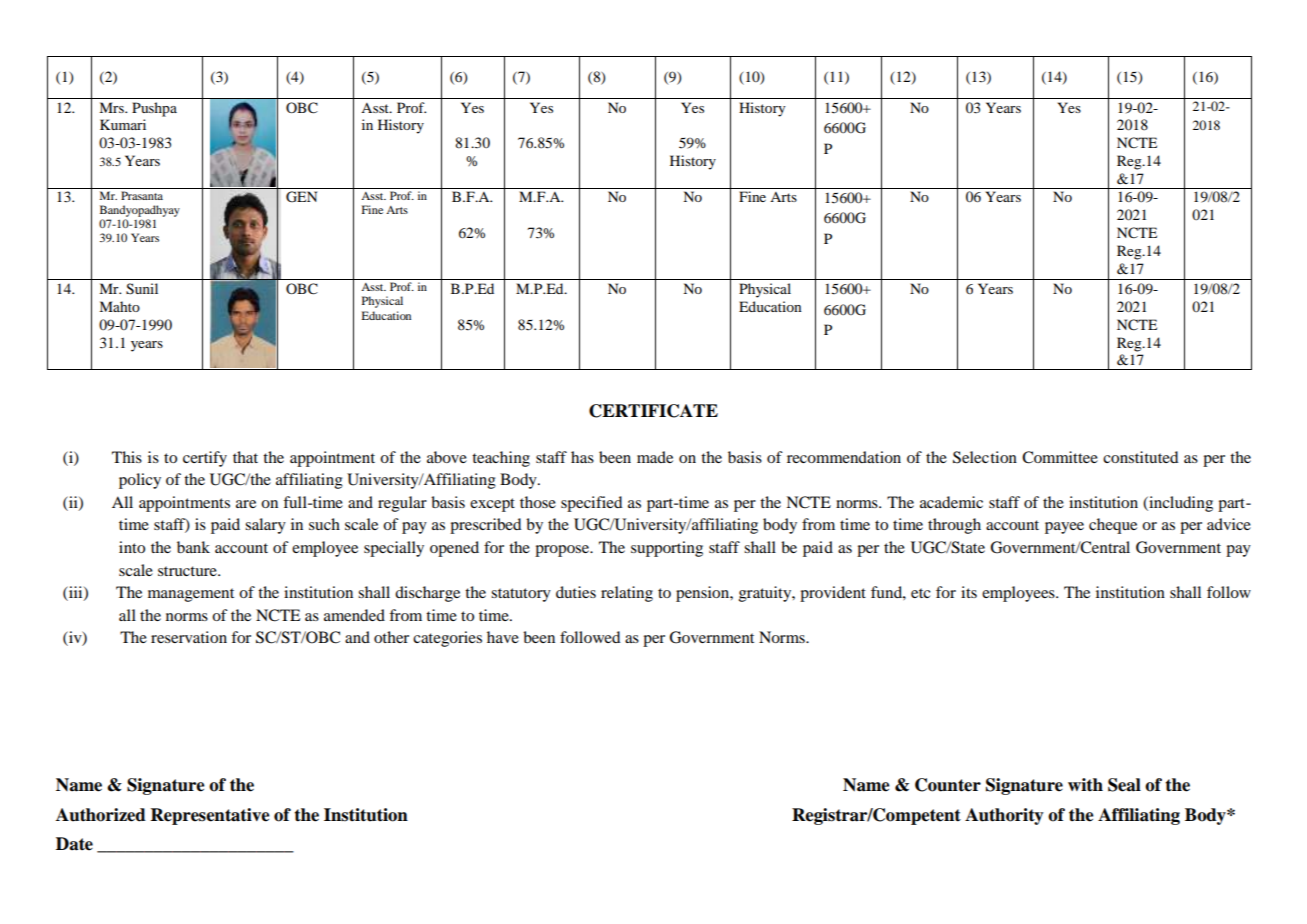  Describe the element at coordinates (301, 197) in the screenshot. I see `GEN` at that location.
